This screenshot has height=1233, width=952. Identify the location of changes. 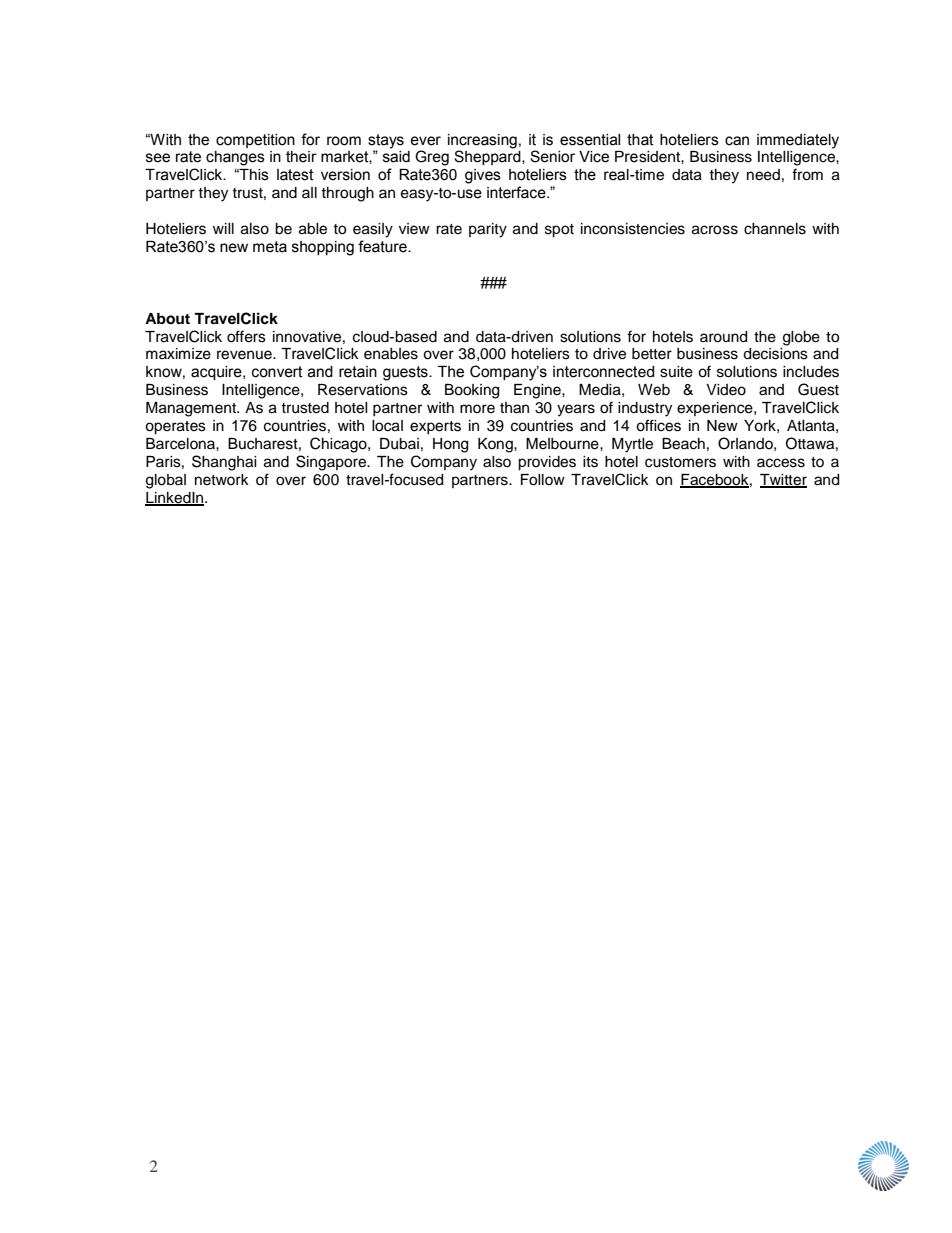
(235, 158).
